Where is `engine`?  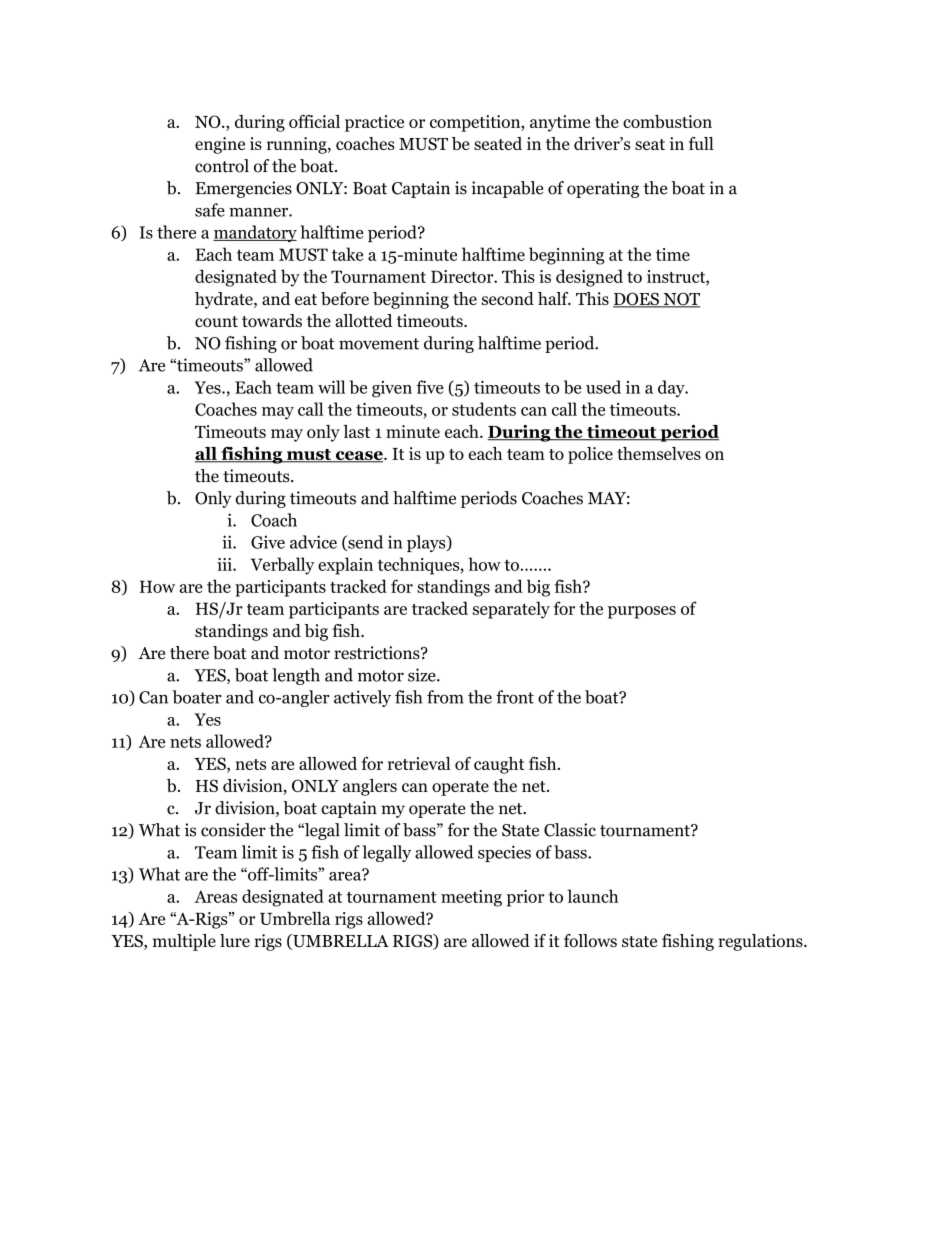
engine is located at coordinates (220, 145).
